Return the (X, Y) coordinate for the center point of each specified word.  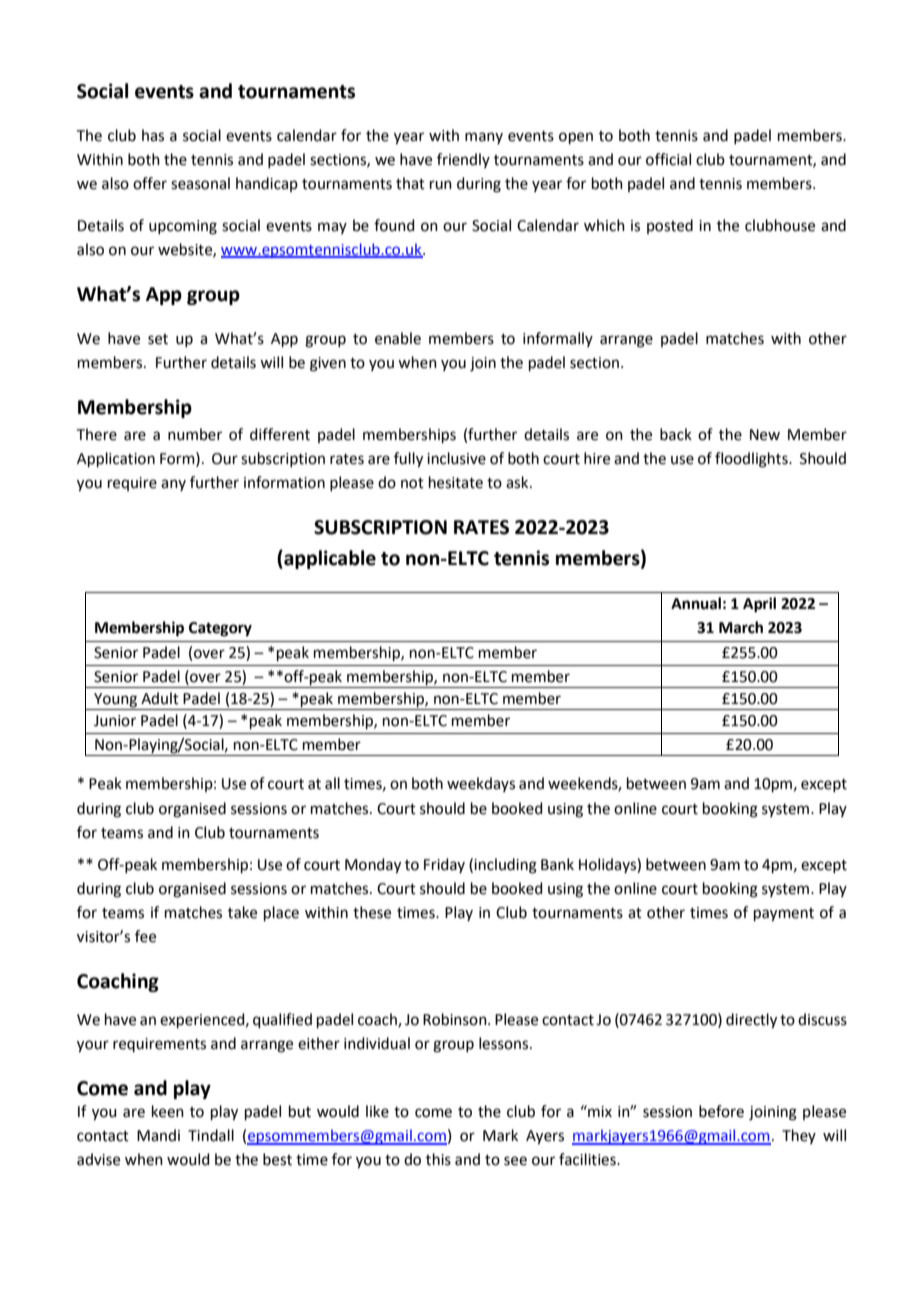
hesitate (456, 482)
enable (398, 338)
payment (784, 915)
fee (145, 936)
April (759, 605)
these (372, 912)
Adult (160, 698)
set (158, 339)
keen (168, 1111)
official (668, 159)
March (741, 627)
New (765, 435)
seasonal (200, 183)
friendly (463, 160)
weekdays (481, 784)
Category (220, 629)
